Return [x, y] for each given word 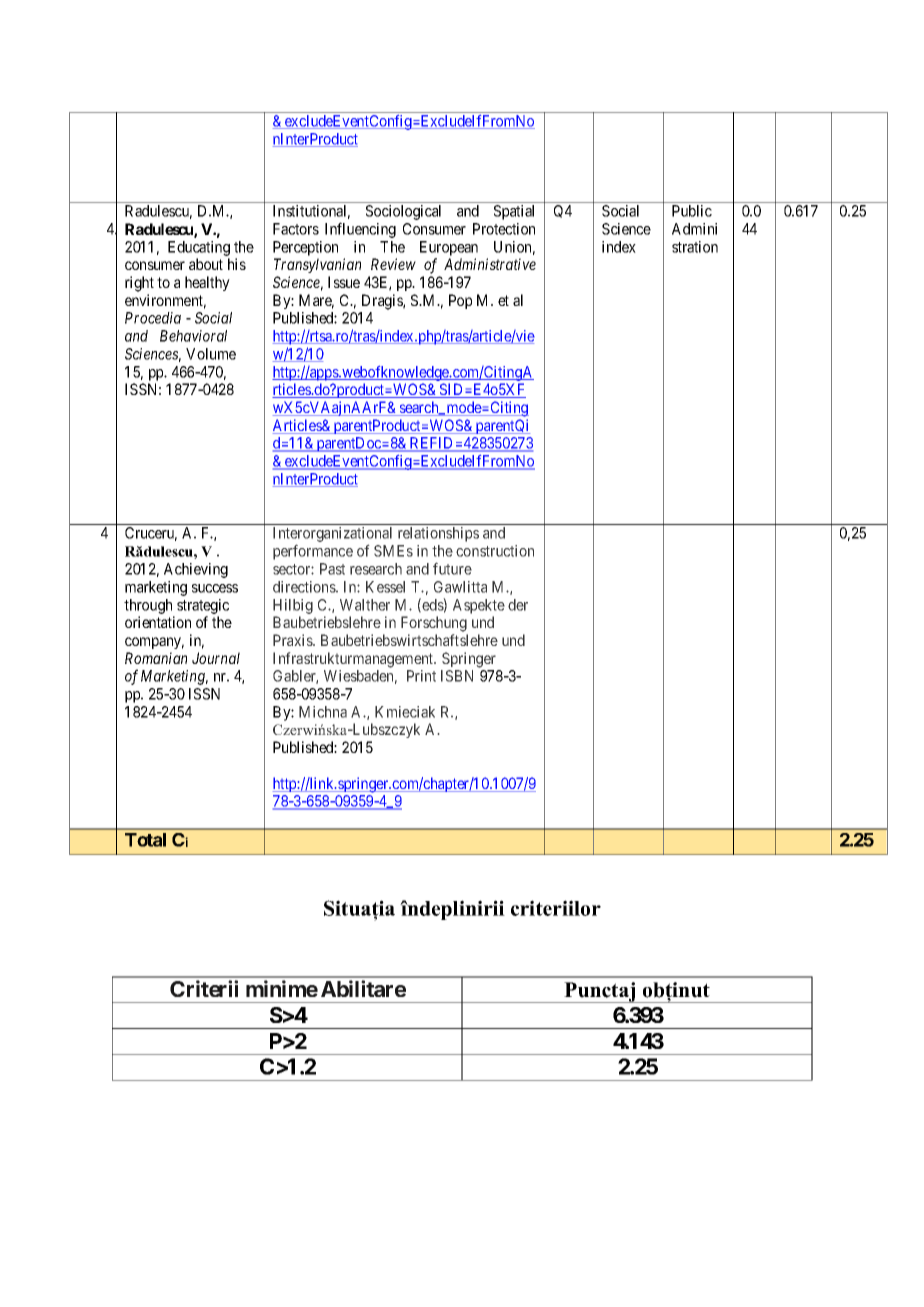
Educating [199, 248]
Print [421, 676]
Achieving [196, 570]
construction [495, 551]
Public [692, 211]
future [452, 568]
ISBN [457, 676]
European [449, 248]
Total [145, 840]
